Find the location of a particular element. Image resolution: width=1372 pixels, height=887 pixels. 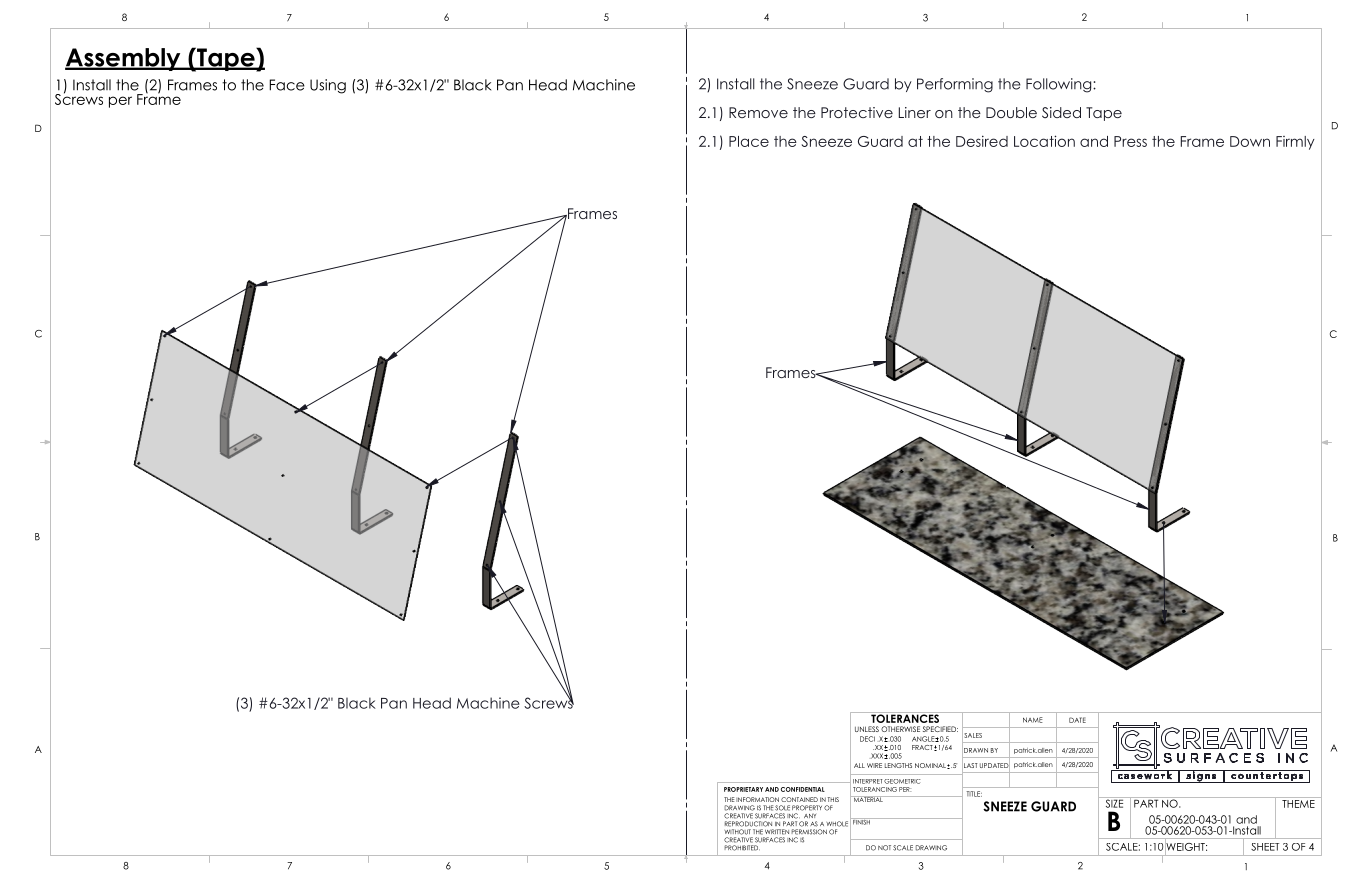

WITHOUT is located at coordinates (738, 831).
